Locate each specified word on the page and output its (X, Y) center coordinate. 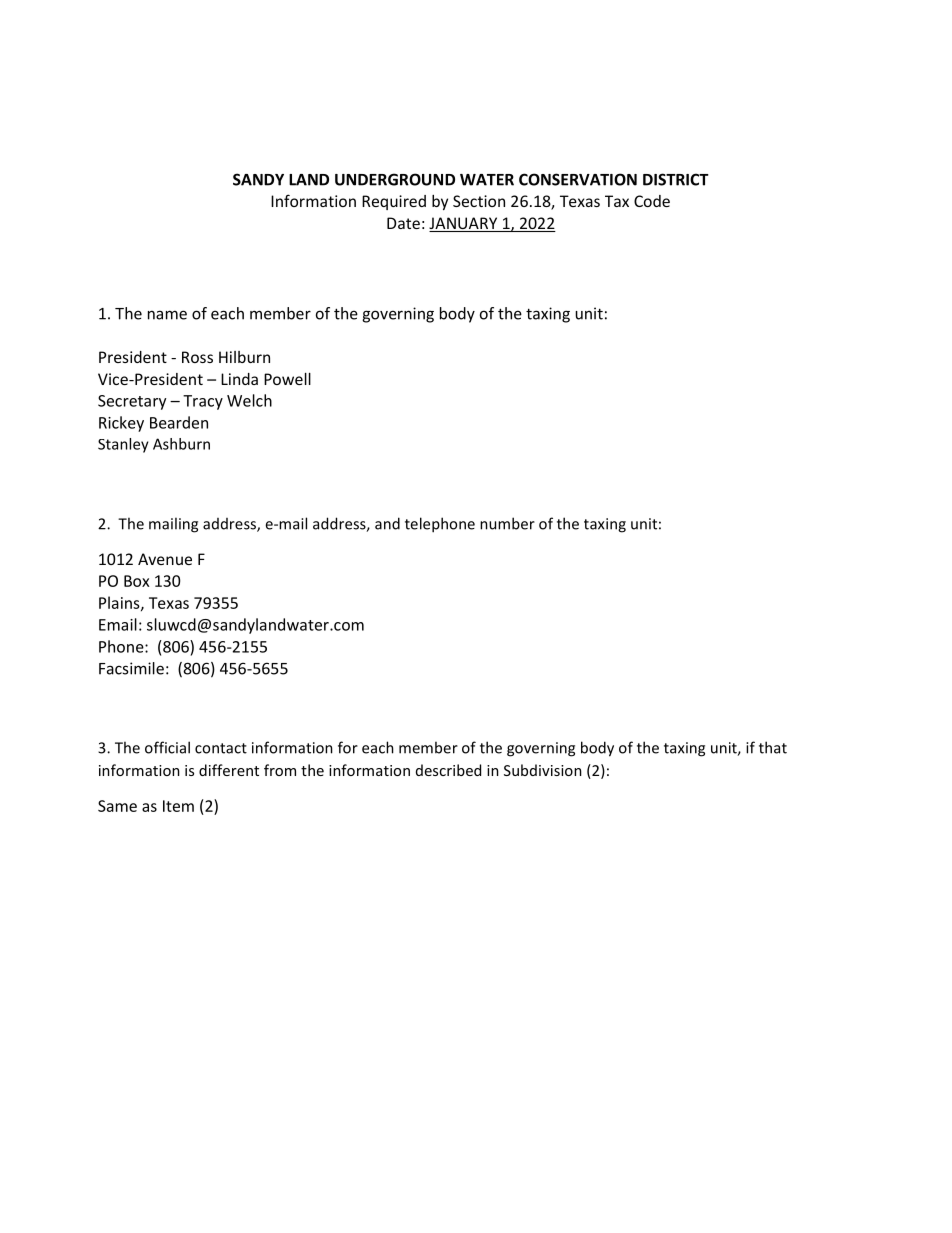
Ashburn (181, 444)
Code (652, 201)
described (448, 770)
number (507, 523)
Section (479, 201)
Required (394, 202)
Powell (287, 379)
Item (178, 806)
